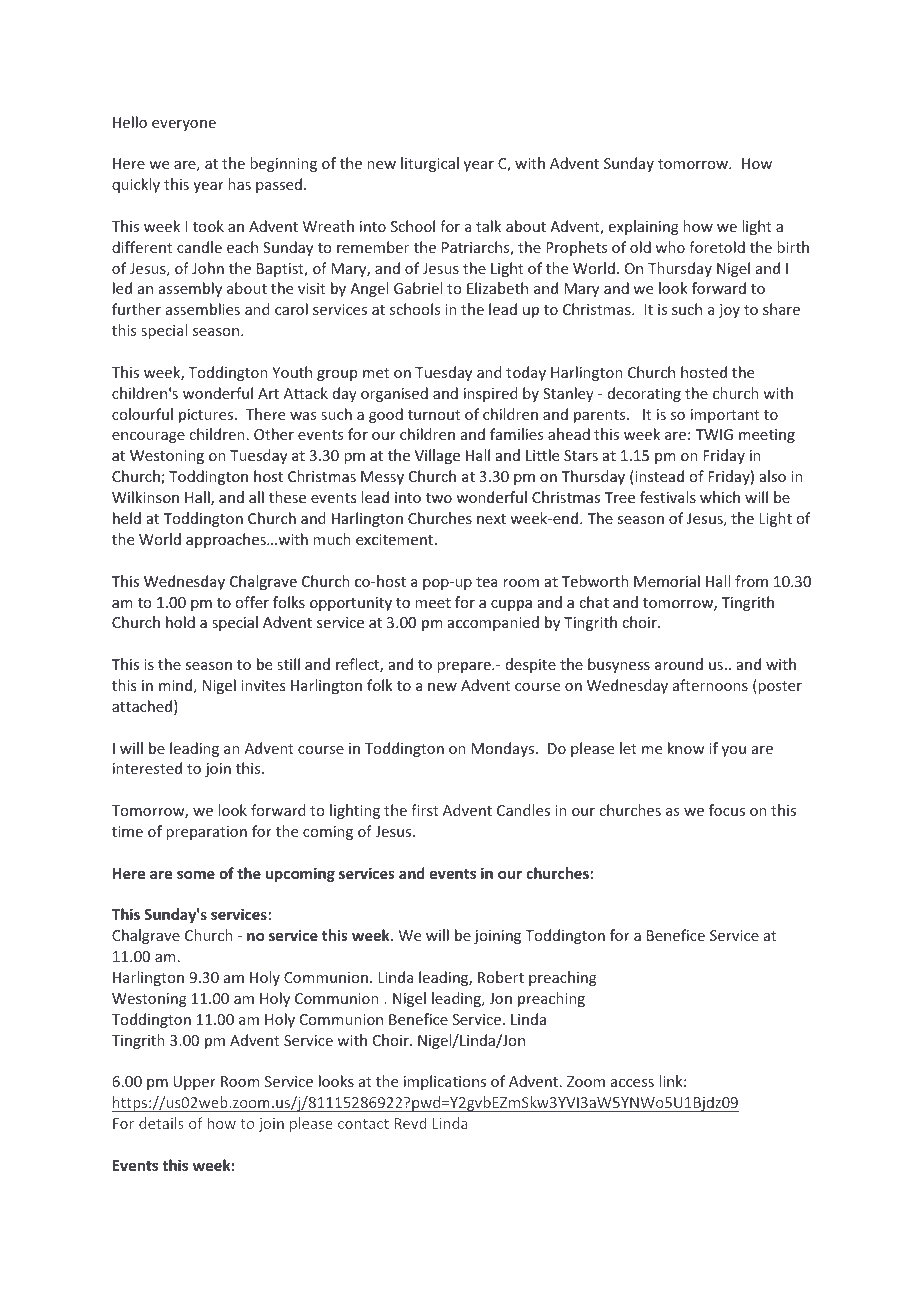 The height and width of the screenshot is (1308, 924). Describe the element at coordinates (207, 416) in the screenshot. I see `pictures` at that location.
